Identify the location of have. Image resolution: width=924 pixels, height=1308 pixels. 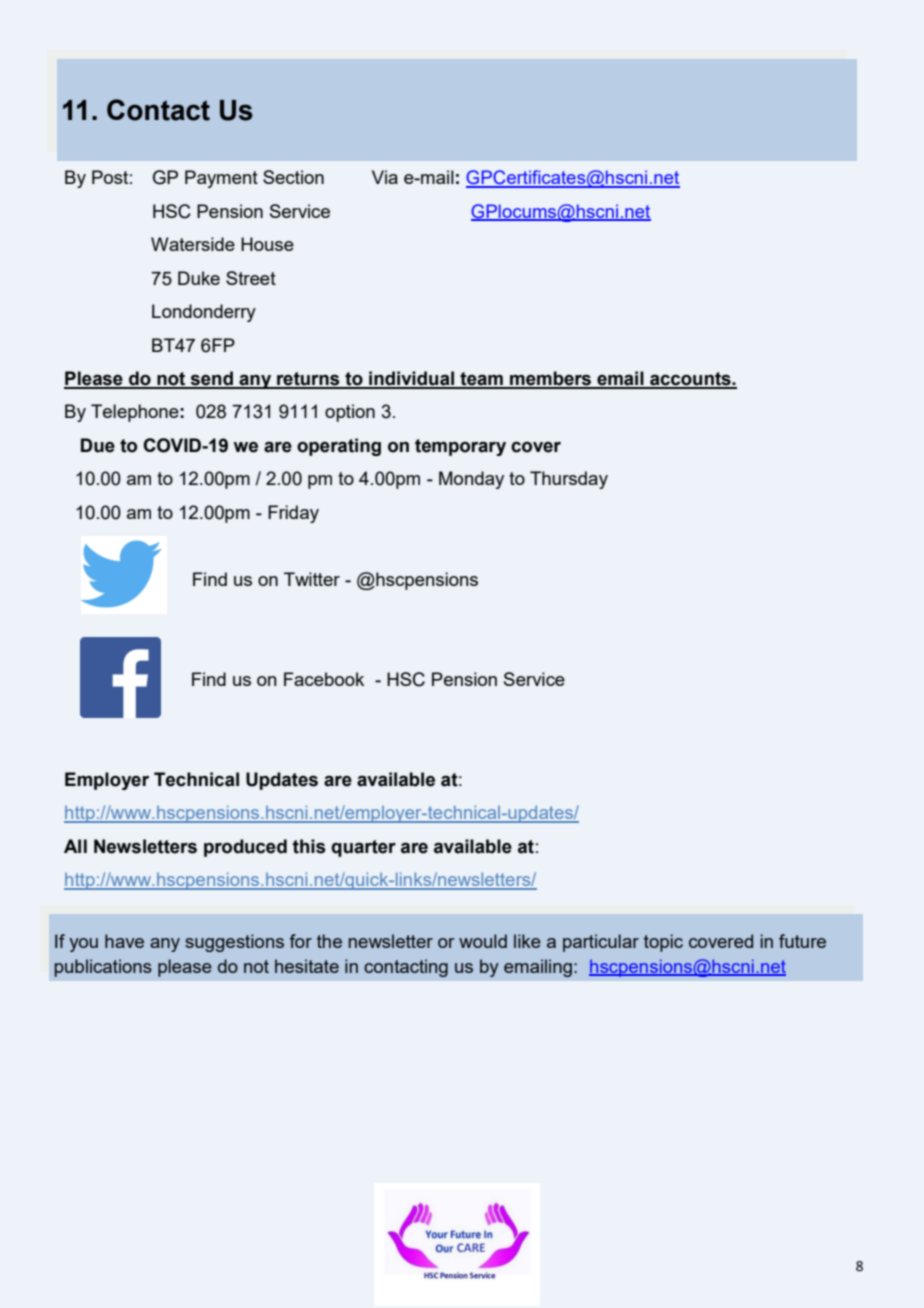
(124, 941).
